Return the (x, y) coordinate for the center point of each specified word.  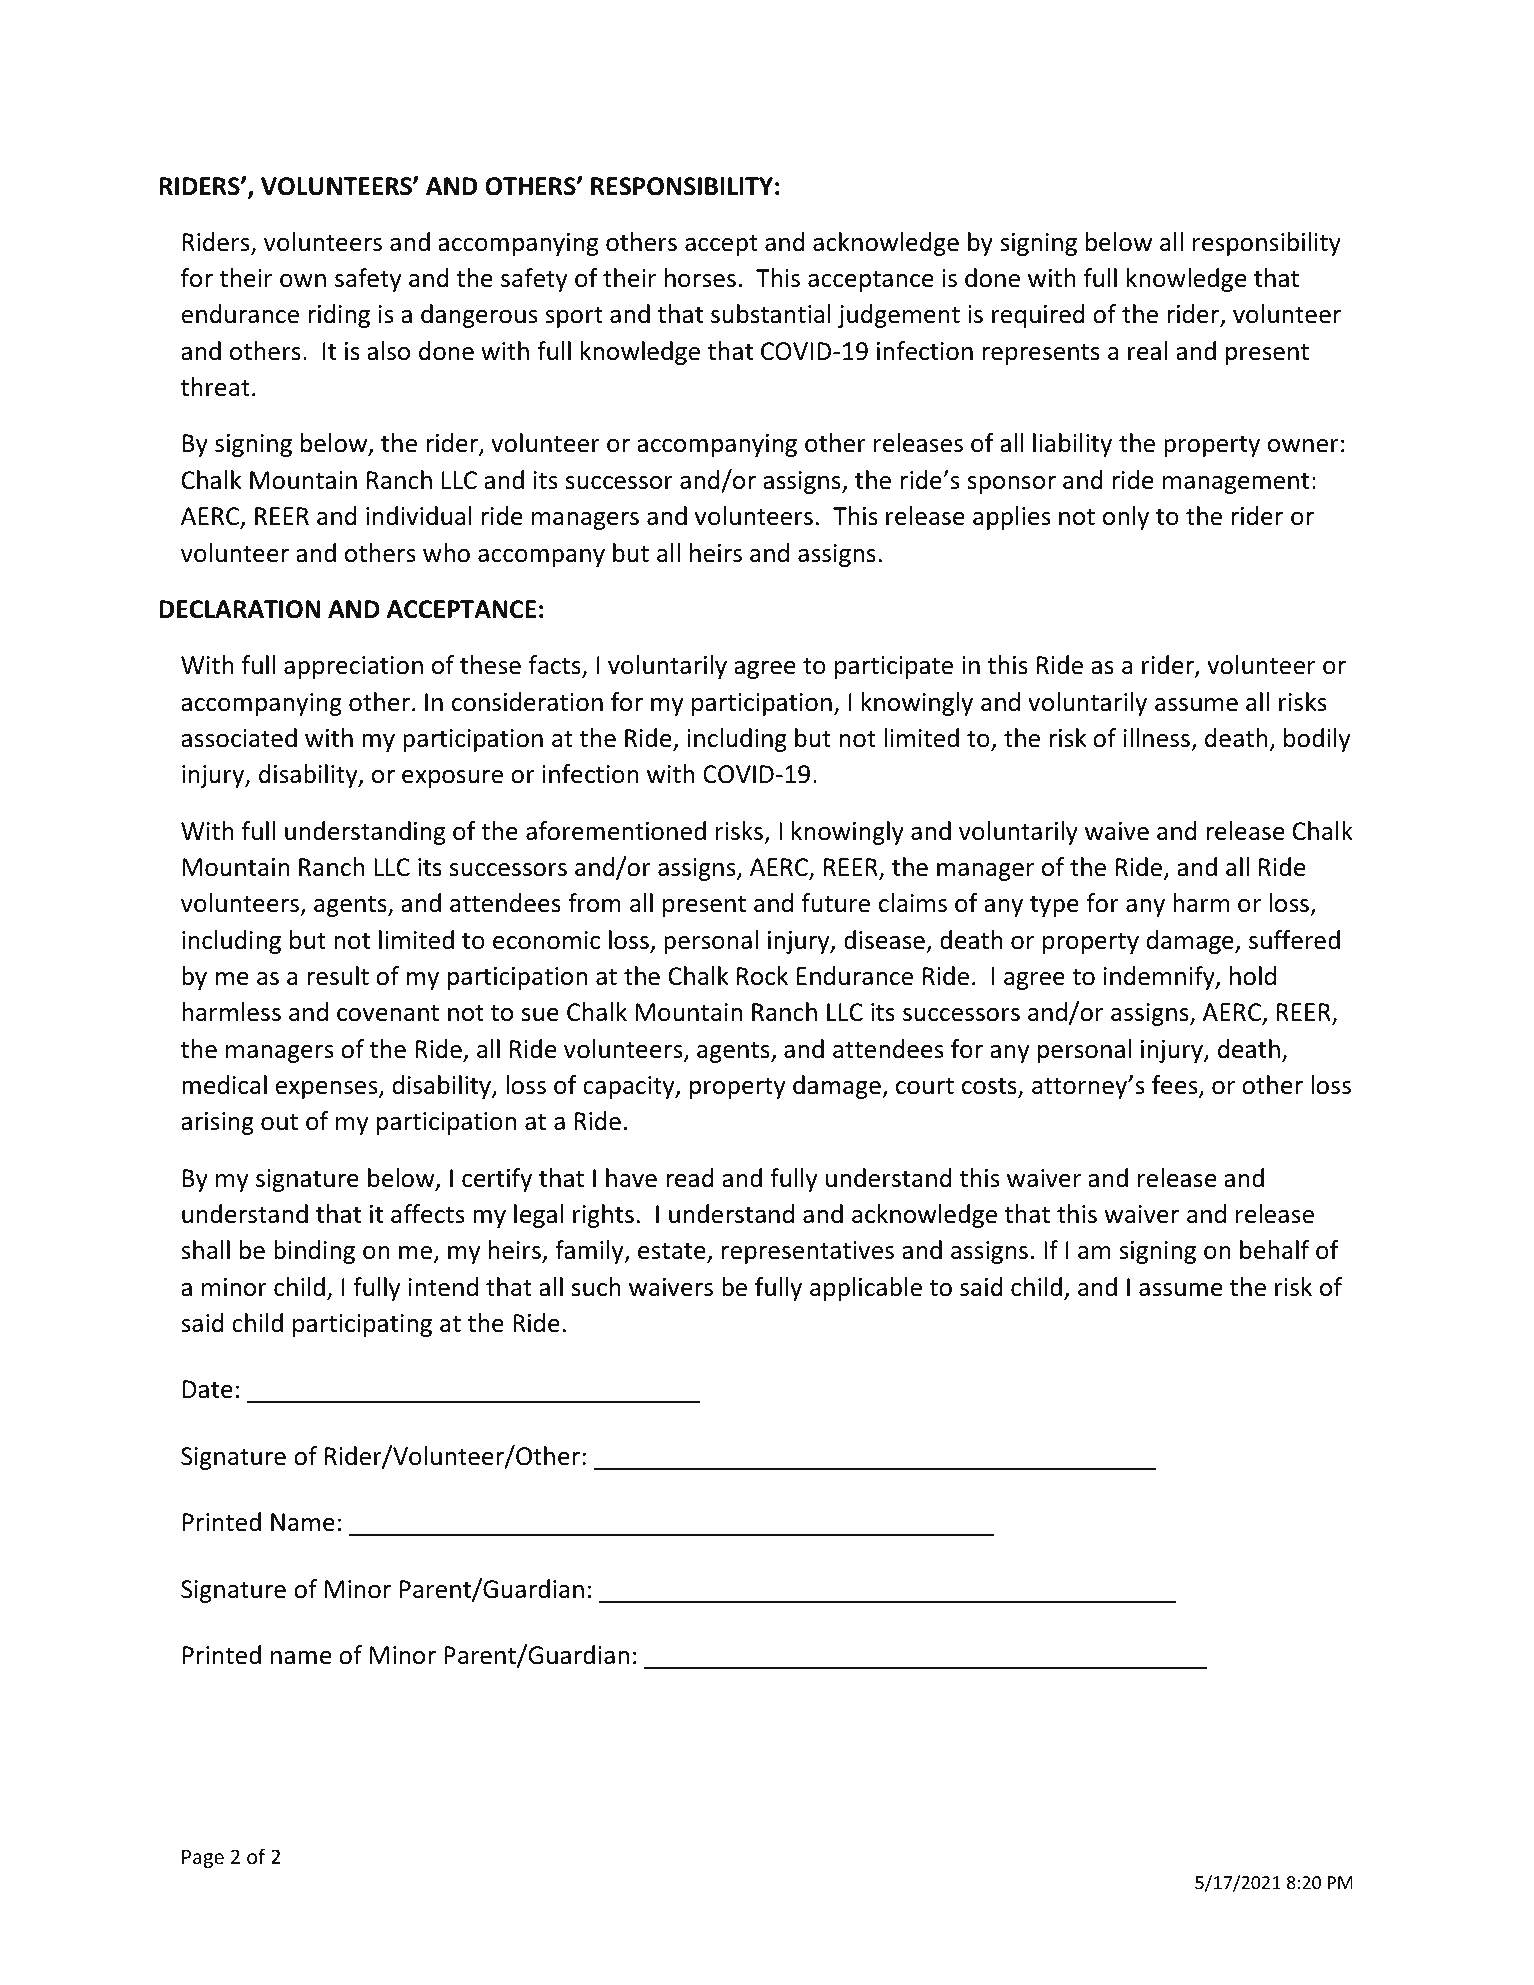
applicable (866, 1289)
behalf (1275, 1250)
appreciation (353, 667)
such (596, 1287)
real (1147, 351)
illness (1157, 738)
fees (1176, 1086)
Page (203, 1858)
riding (339, 316)
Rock (762, 976)
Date (208, 1389)
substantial (771, 314)
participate (894, 667)
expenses (327, 1090)
